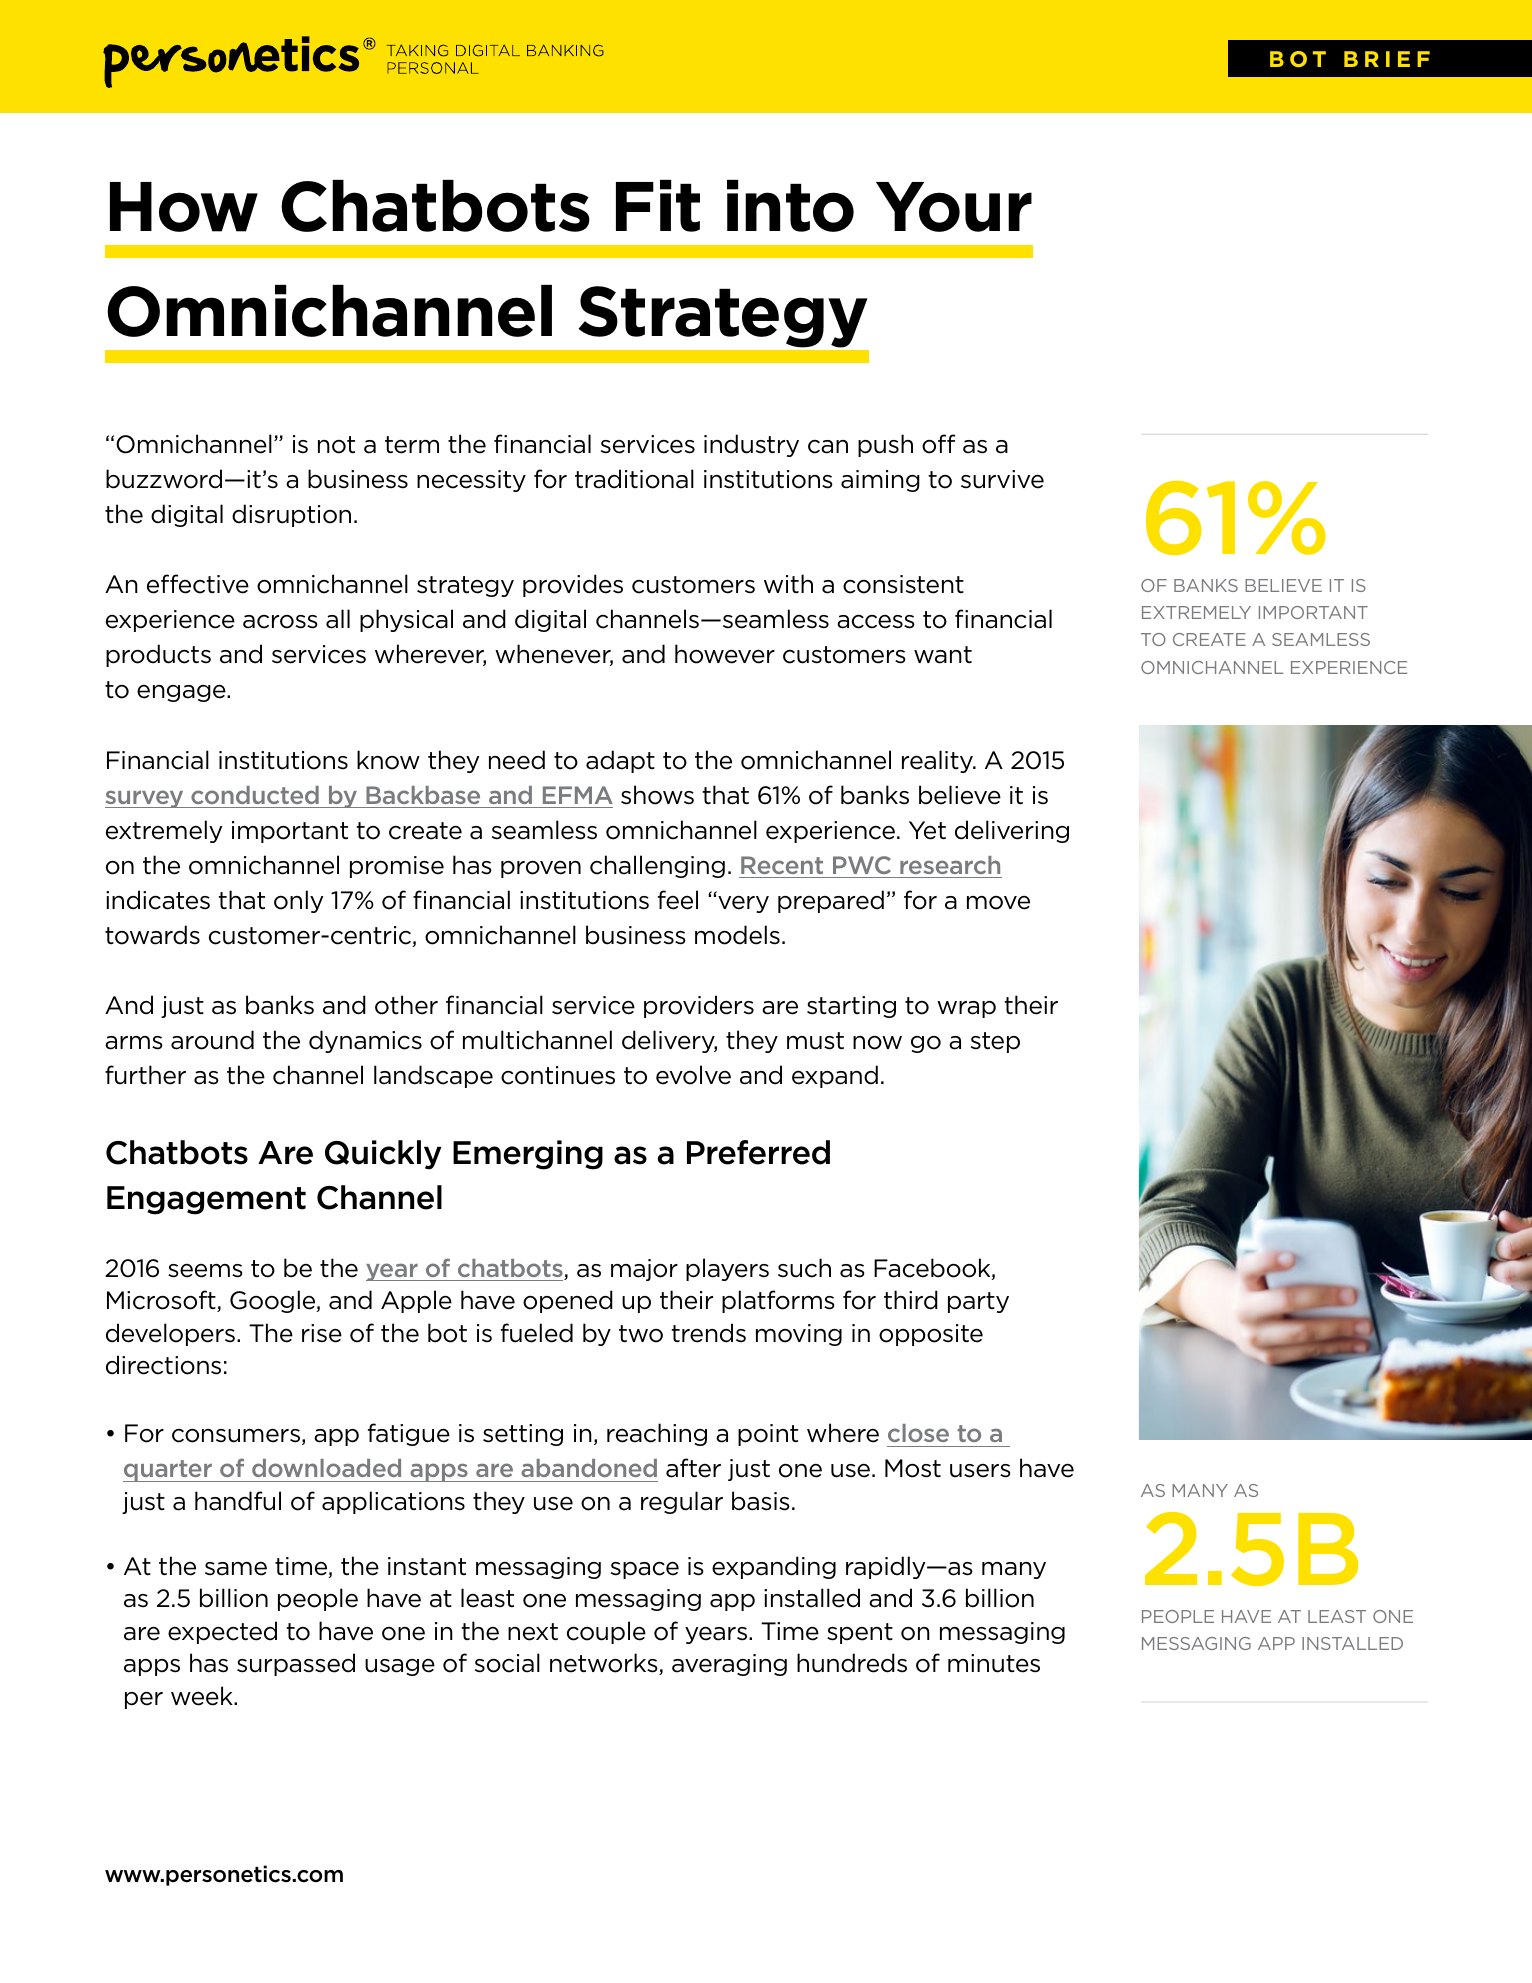  I want to click on BRIEF, so click(1387, 59).
